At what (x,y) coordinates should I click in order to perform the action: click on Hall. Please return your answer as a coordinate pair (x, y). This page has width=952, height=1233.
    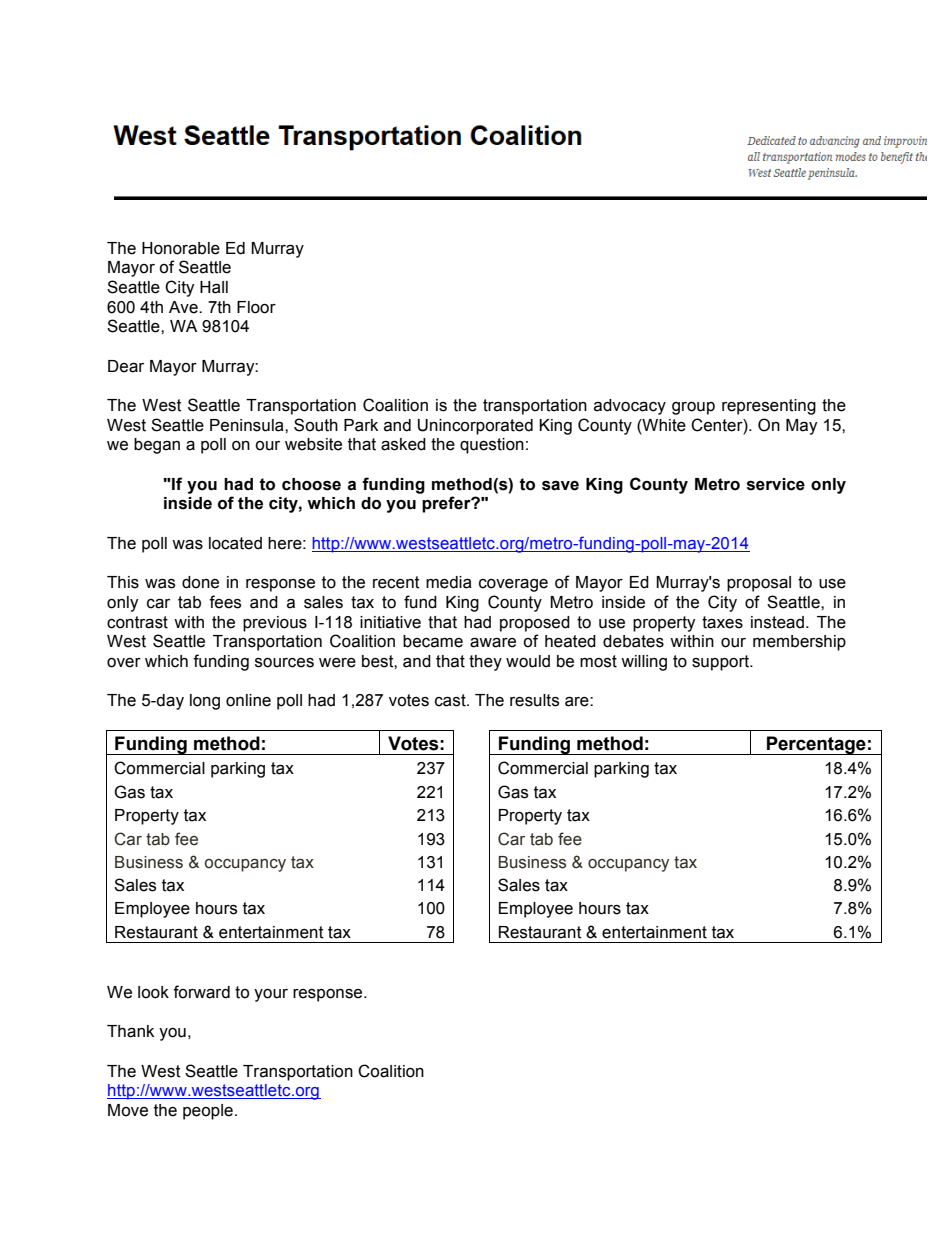
    Looking at the image, I should click on (214, 287).
